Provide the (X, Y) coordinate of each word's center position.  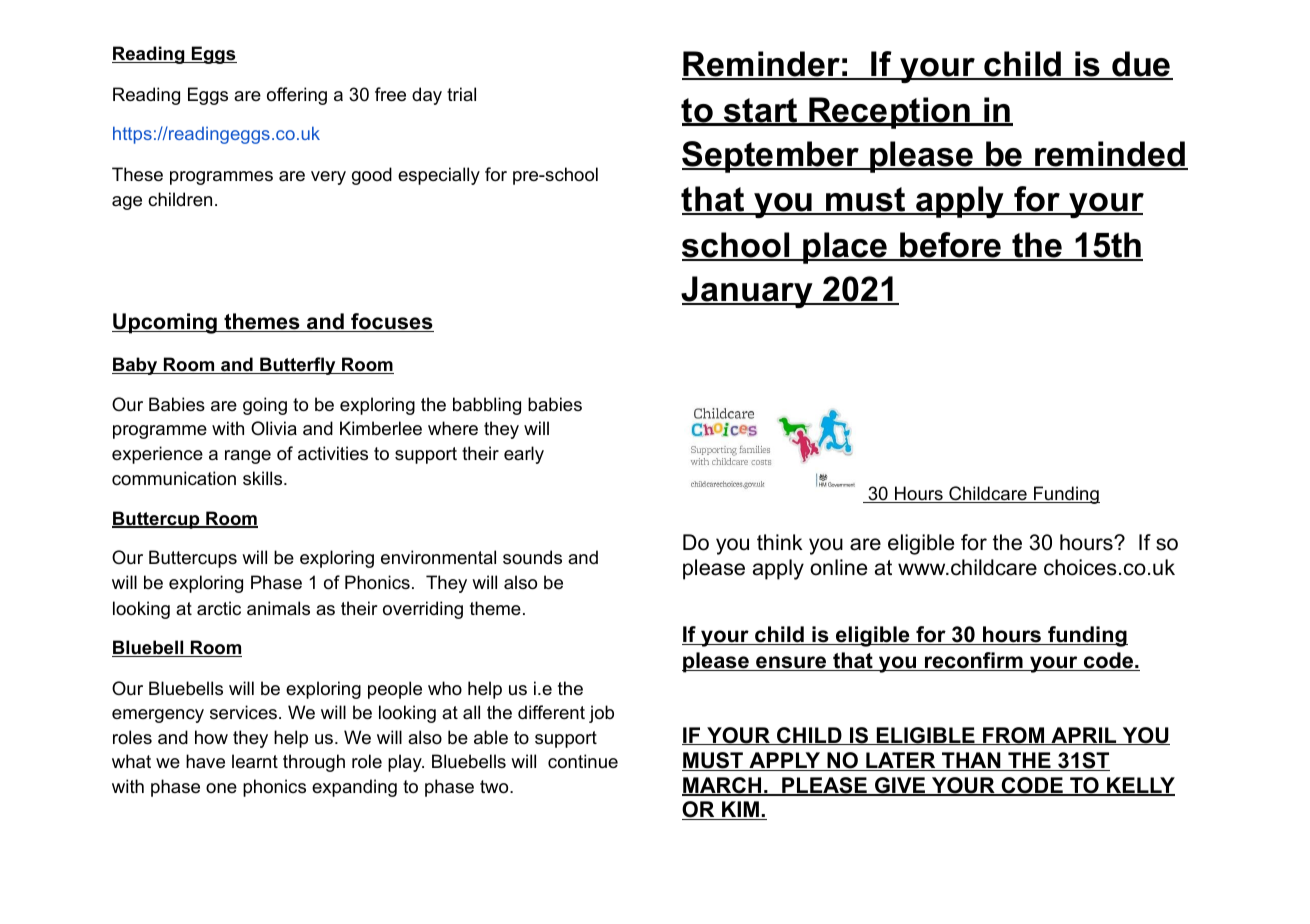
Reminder (762, 65)
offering (297, 96)
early (524, 455)
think (780, 542)
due (1141, 65)
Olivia (274, 428)
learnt (255, 761)
